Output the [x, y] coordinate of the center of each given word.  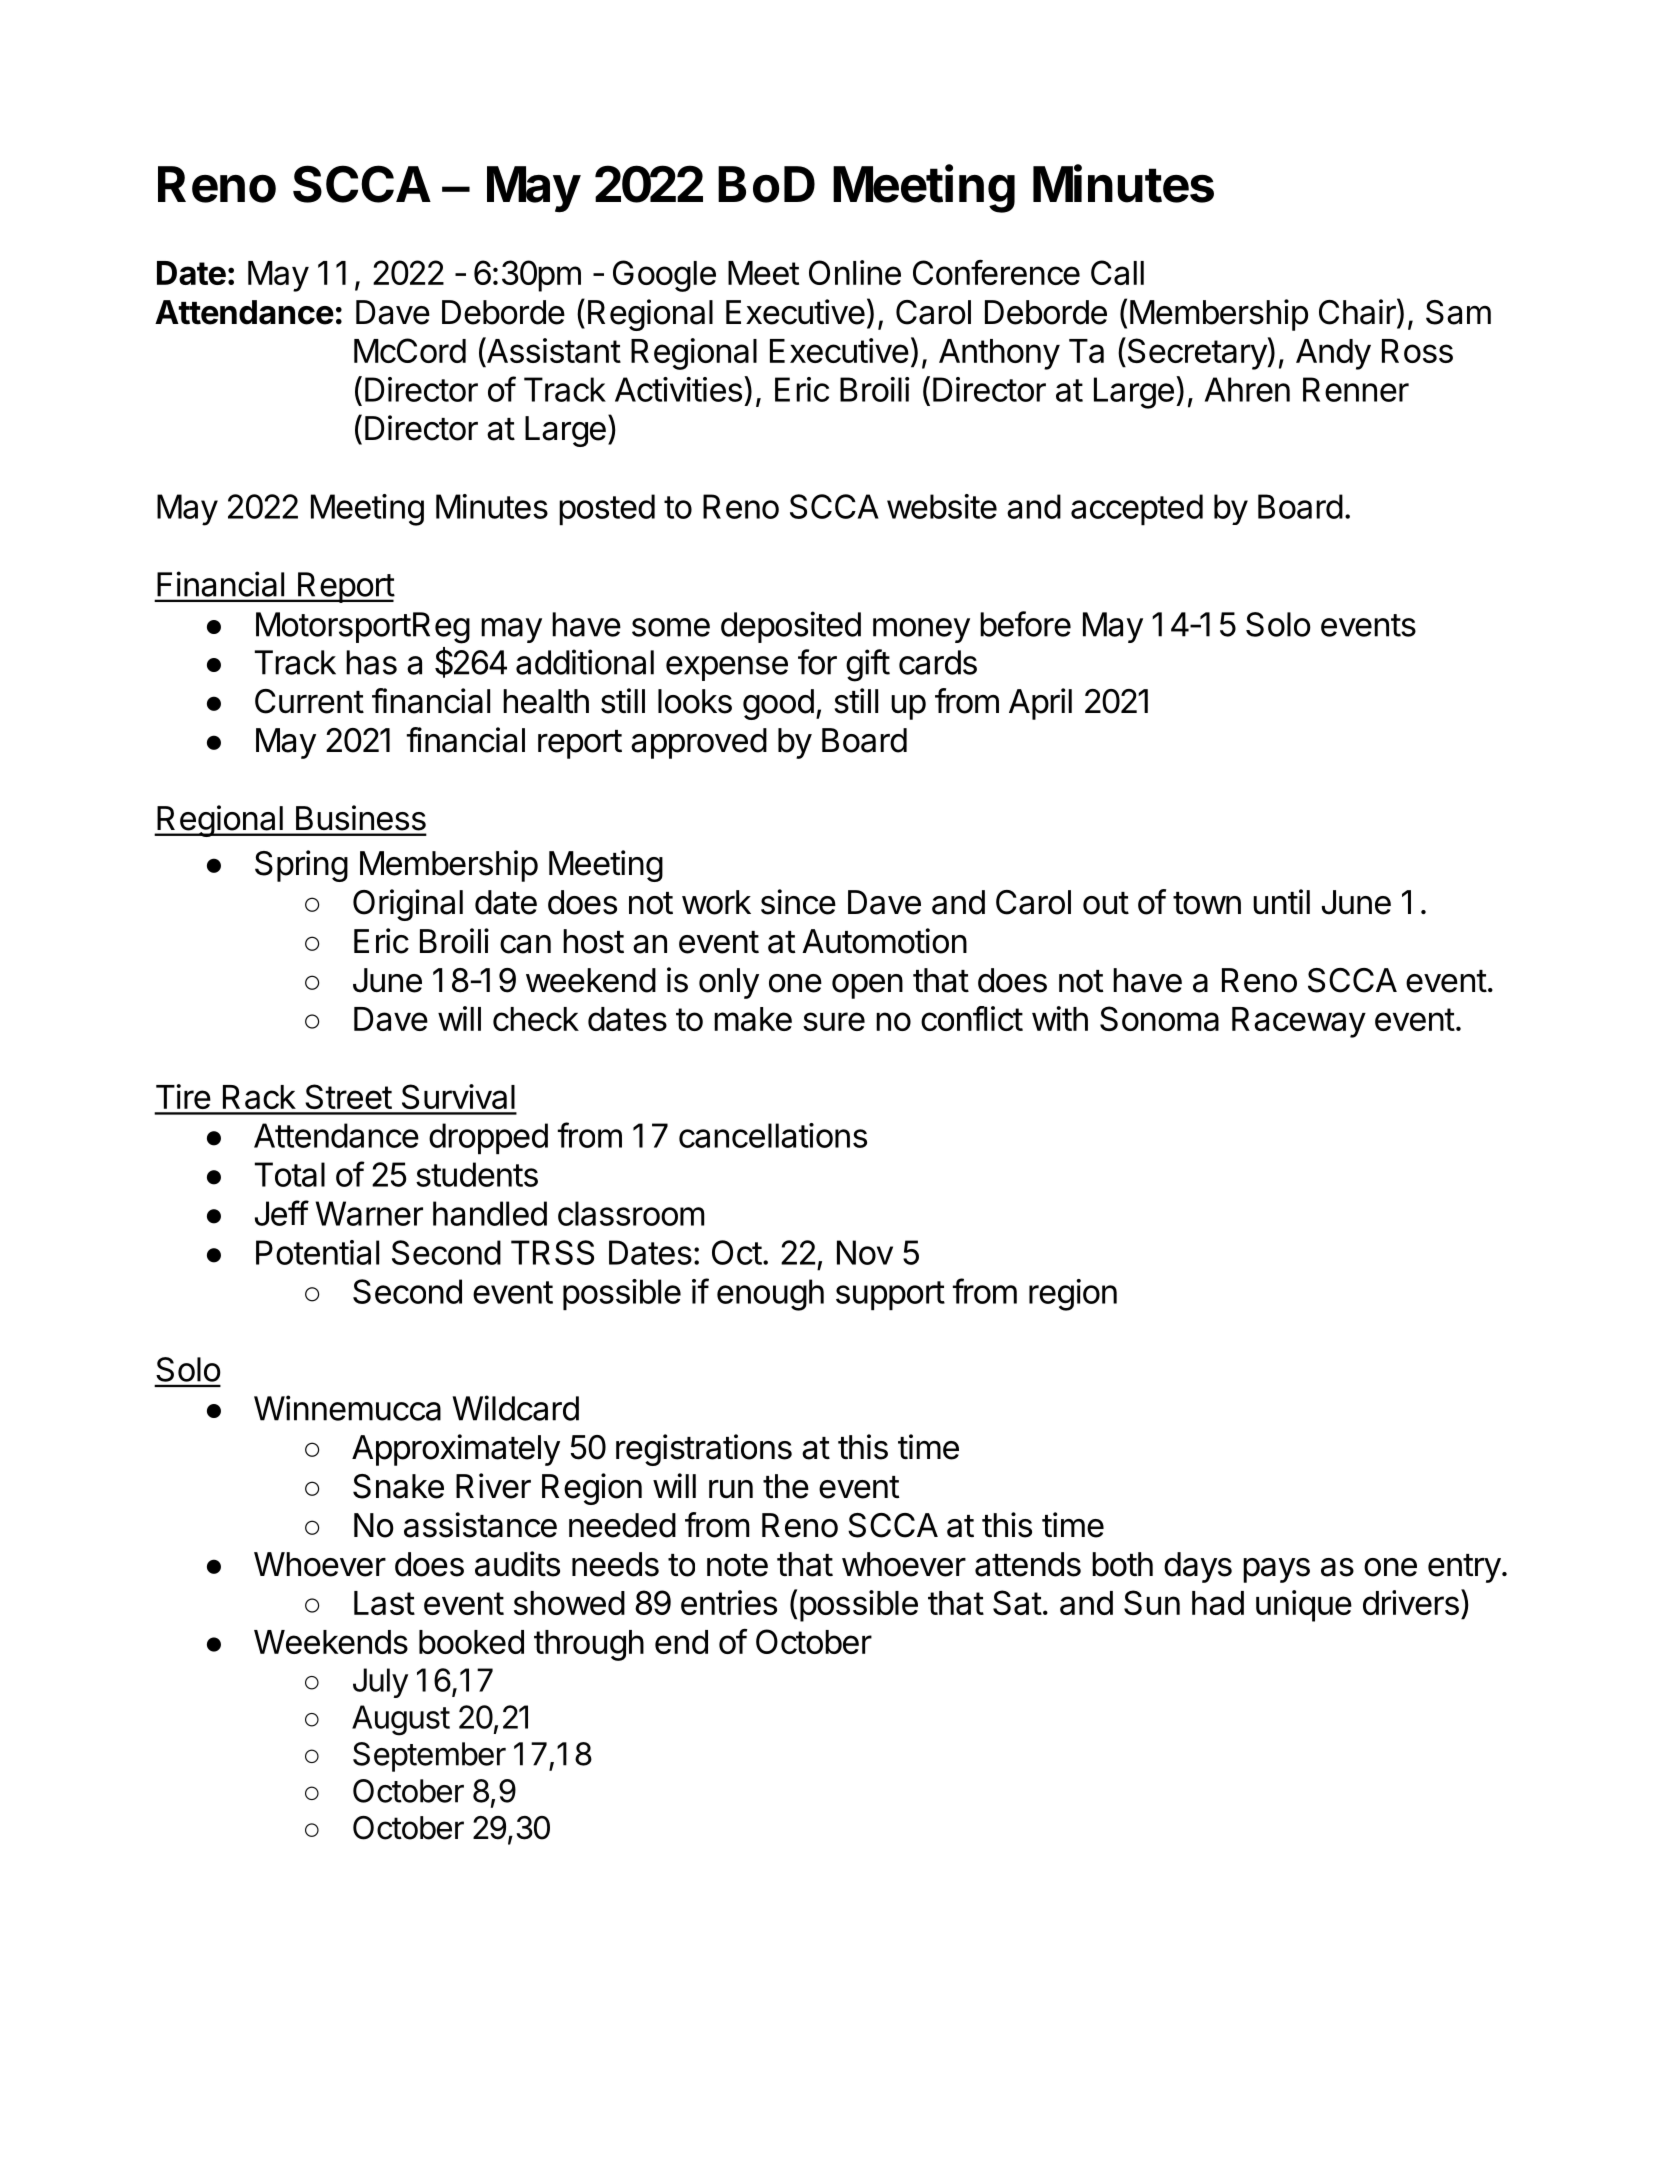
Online [855, 272]
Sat [1017, 1602]
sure [834, 1021]
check [536, 1019]
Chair [1358, 312]
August [401, 1720]
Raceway [1299, 1022]
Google [664, 276]
